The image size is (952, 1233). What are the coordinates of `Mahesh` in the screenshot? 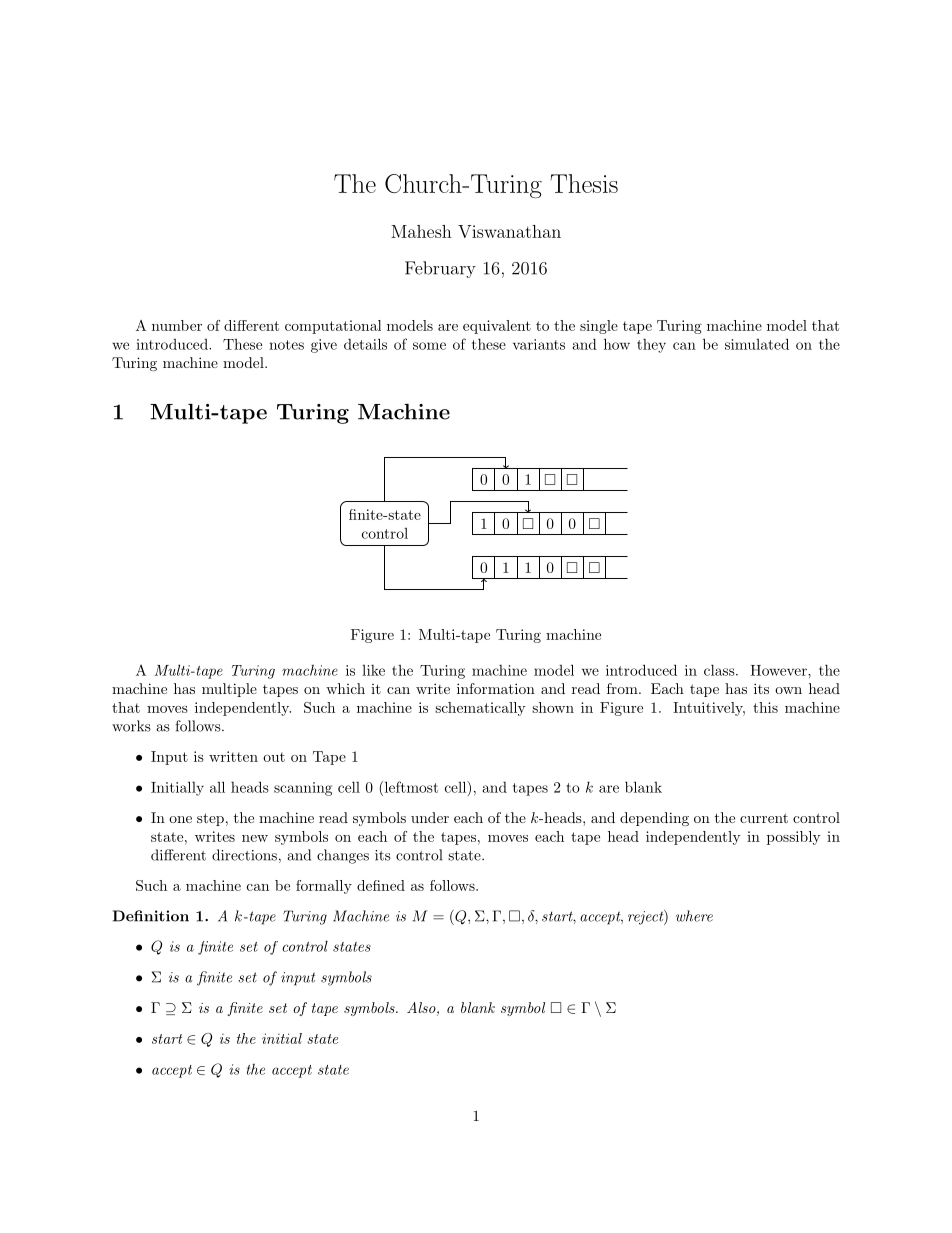 It's located at (421, 231).
